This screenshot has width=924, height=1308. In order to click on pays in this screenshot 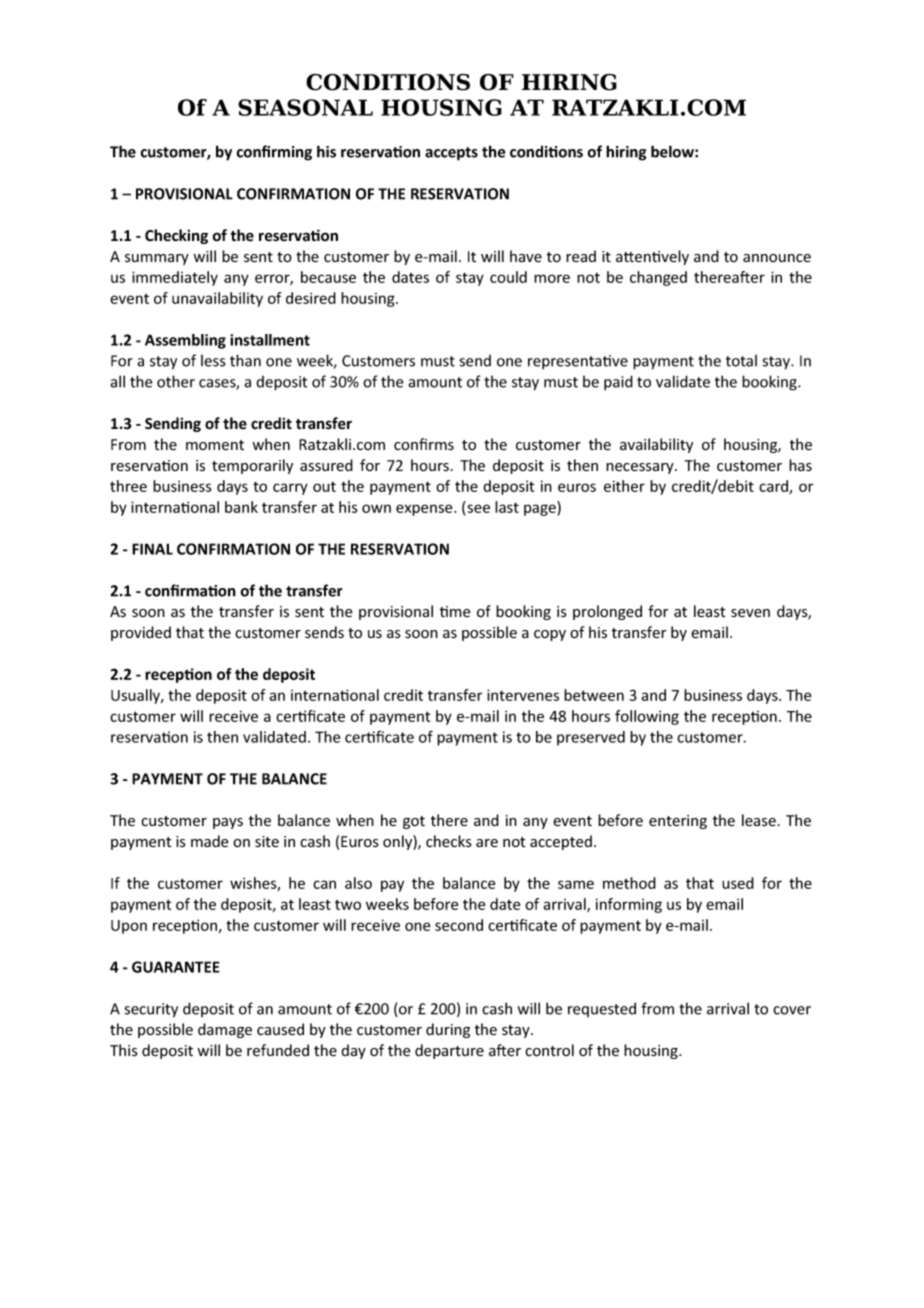, I will do `click(228, 823)`.
